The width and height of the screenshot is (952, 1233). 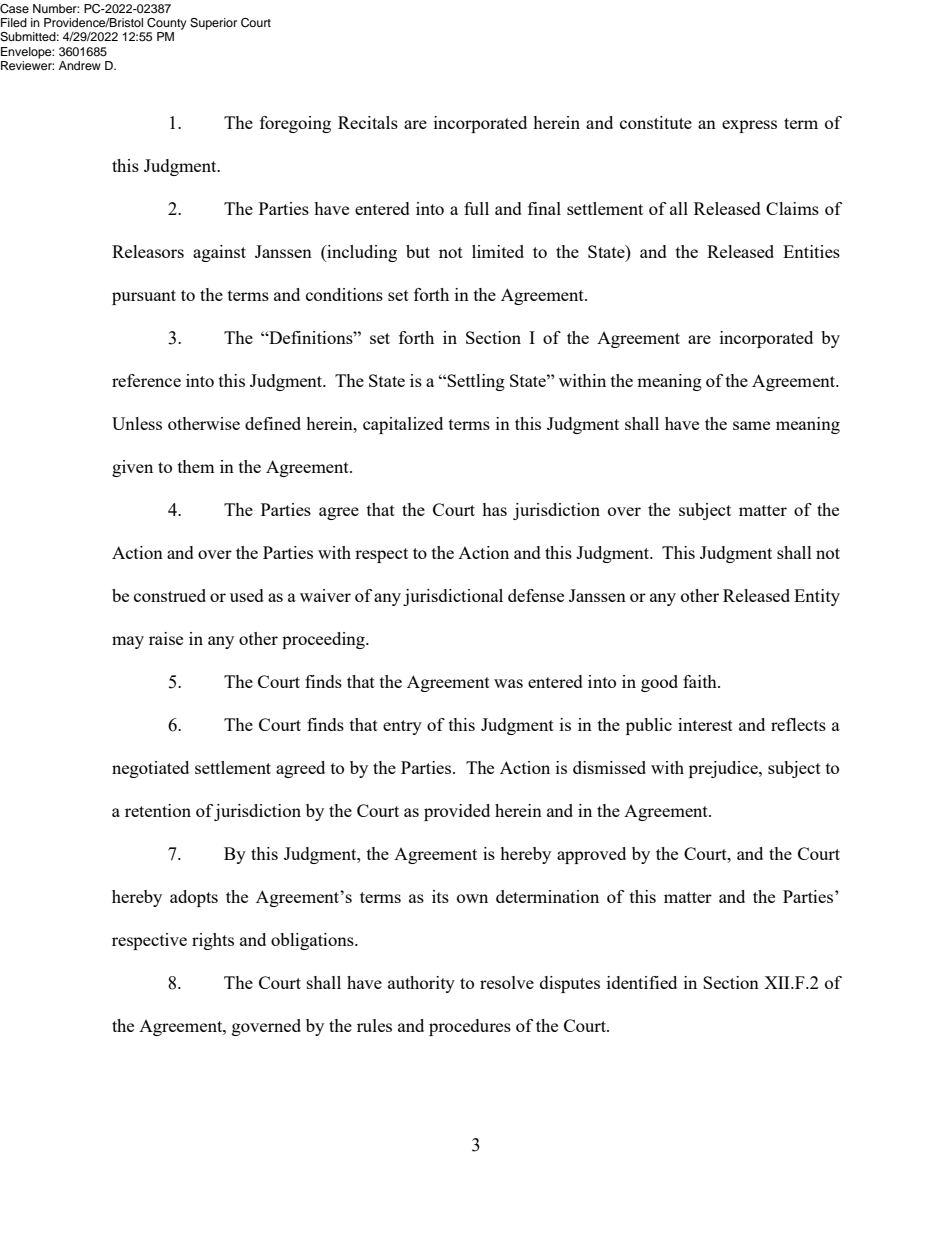 I want to click on Recitals, so click(x=368, y=122).
